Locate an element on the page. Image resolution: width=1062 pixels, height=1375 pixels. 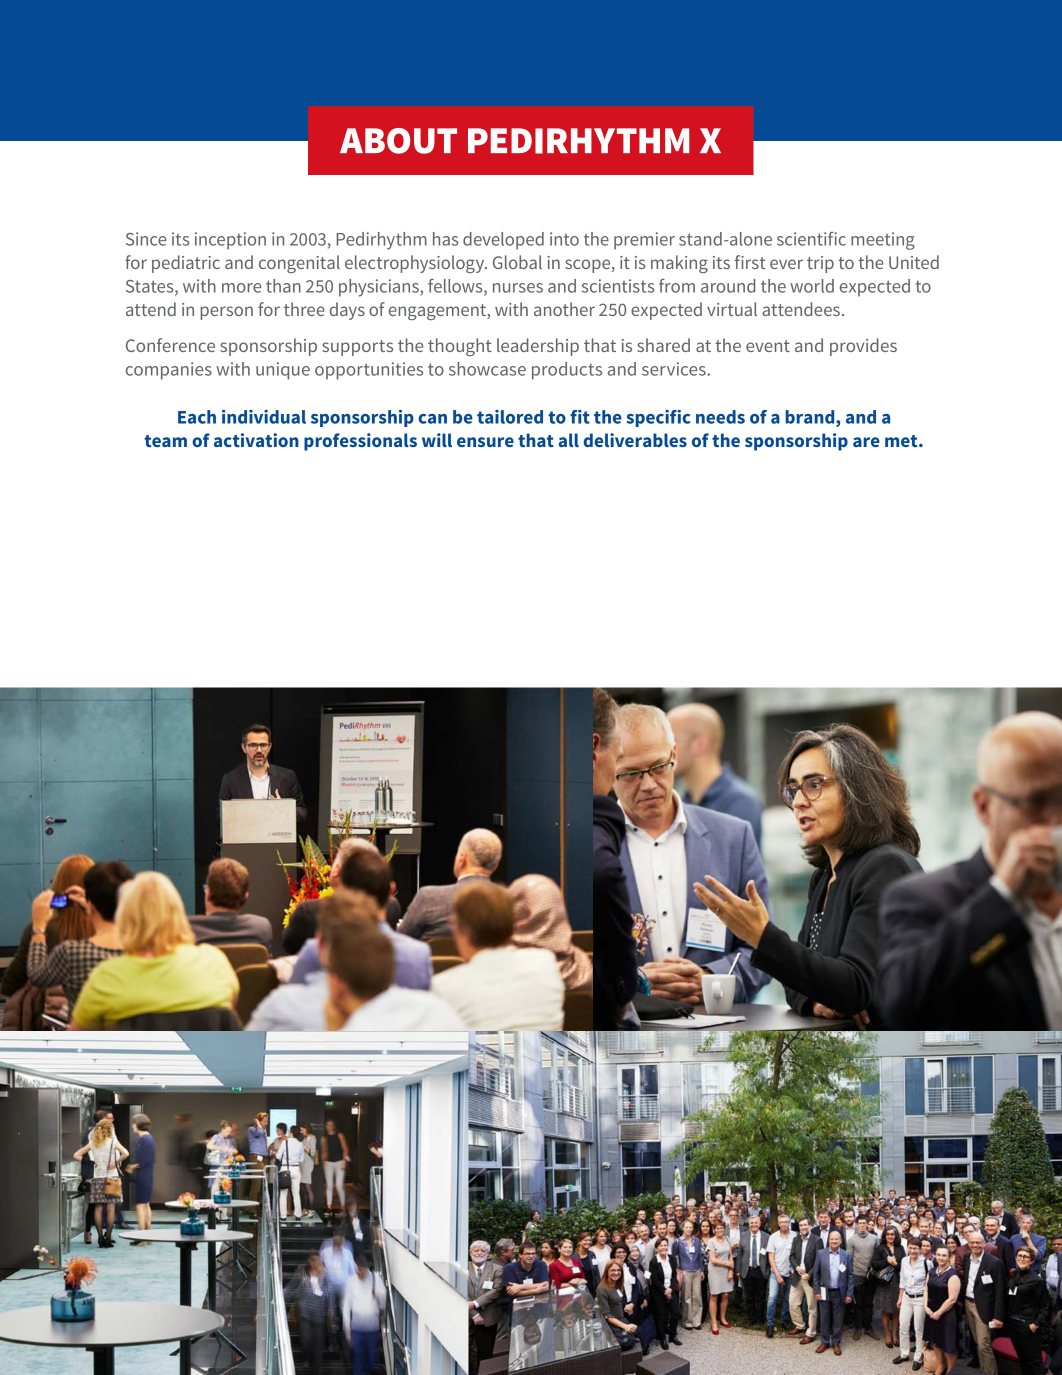
nurses is located at coordinates (518, 288).
